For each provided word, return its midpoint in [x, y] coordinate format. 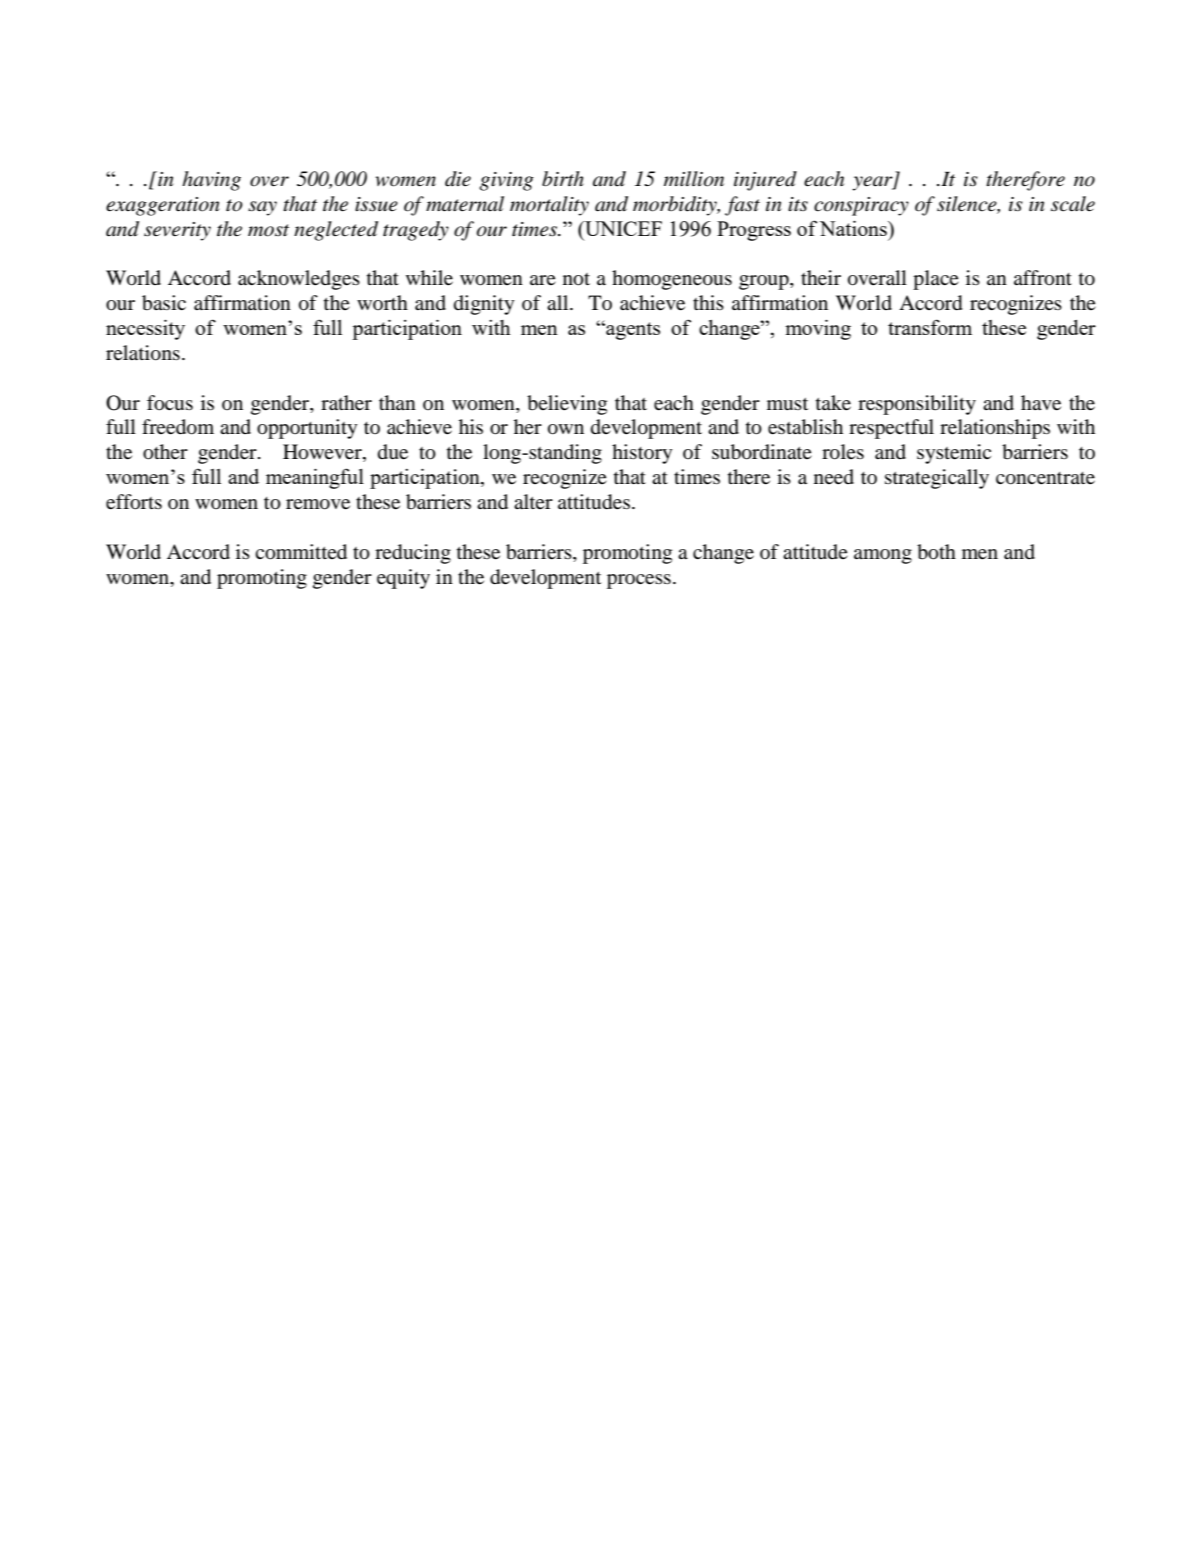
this [708, 302]
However [323, 453]
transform [930, 327]
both [936, 552]
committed [301, 552]
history [642, 454]
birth [563, 179]
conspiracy [861, 206]
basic [164, 303]
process [639, 581]
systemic [954, 454]
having [211, 181]
